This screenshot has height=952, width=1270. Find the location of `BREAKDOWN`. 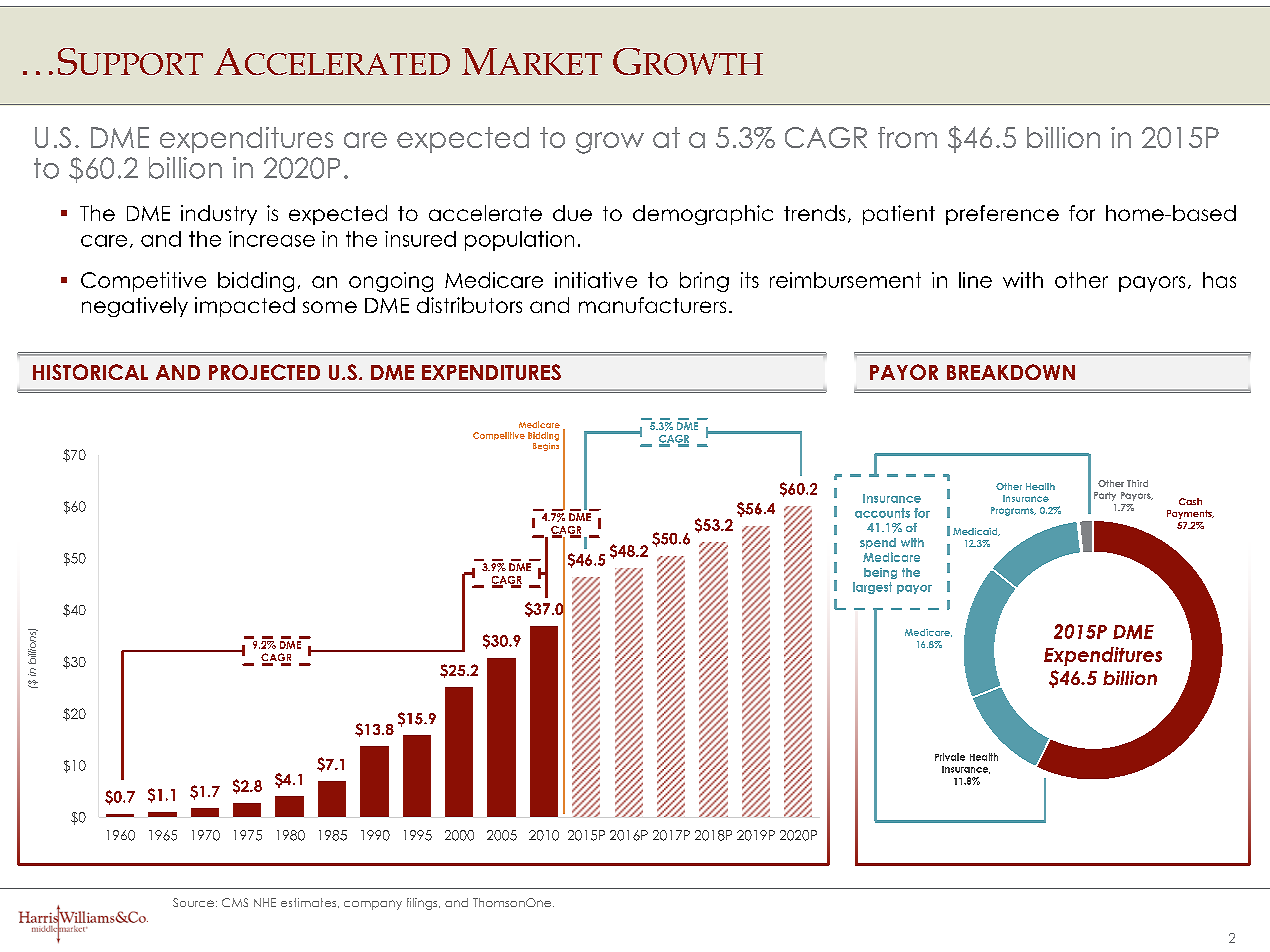

BREAKDOWN is located at coordinates (1011, 372).
